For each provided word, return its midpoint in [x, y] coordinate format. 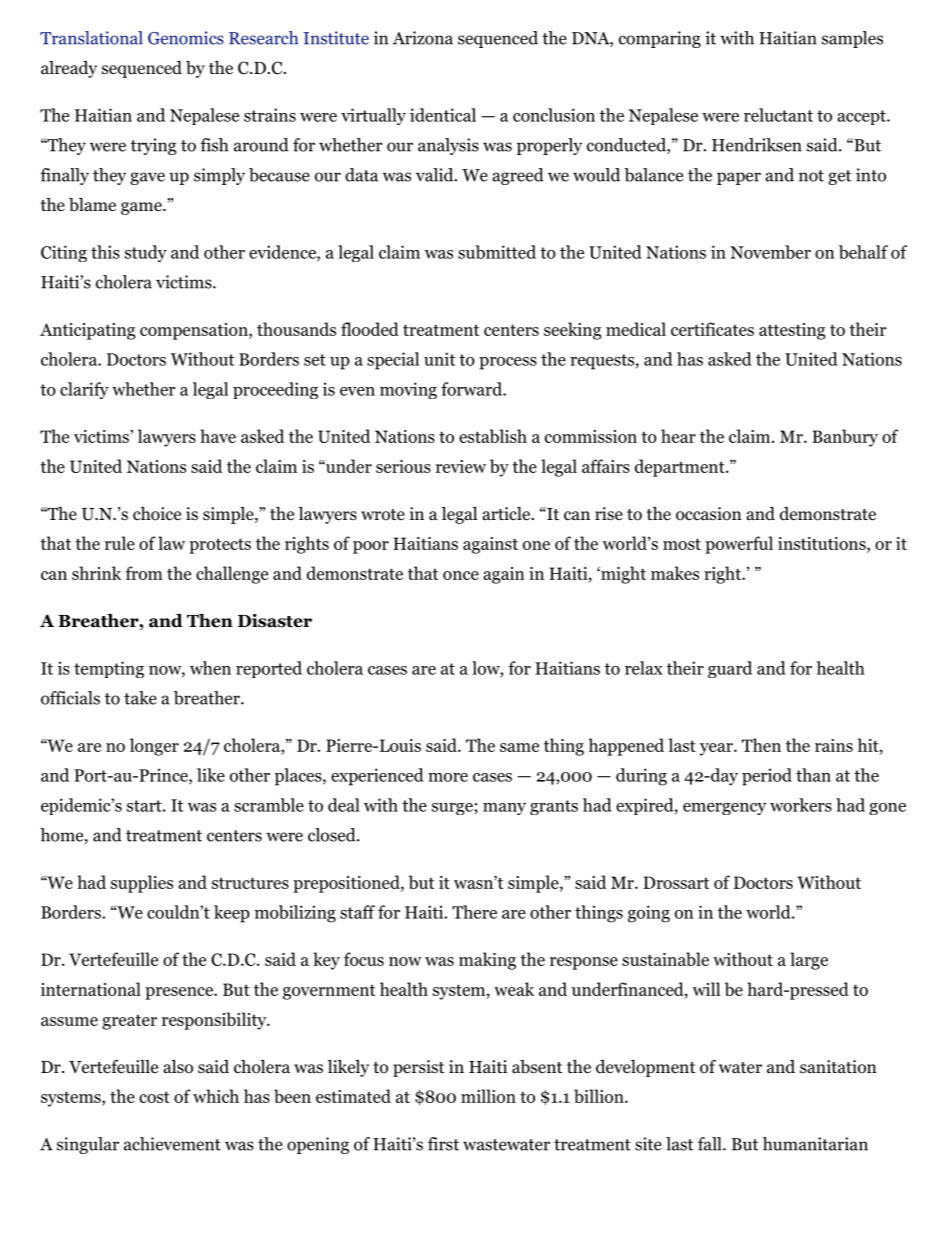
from [144, 573]
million [488, 1096]
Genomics [186, 38]
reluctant [778, 115]
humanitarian [815, 1144]
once [461, 575]
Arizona [423, 38]
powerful [739, 545]
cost [154, 1097]
